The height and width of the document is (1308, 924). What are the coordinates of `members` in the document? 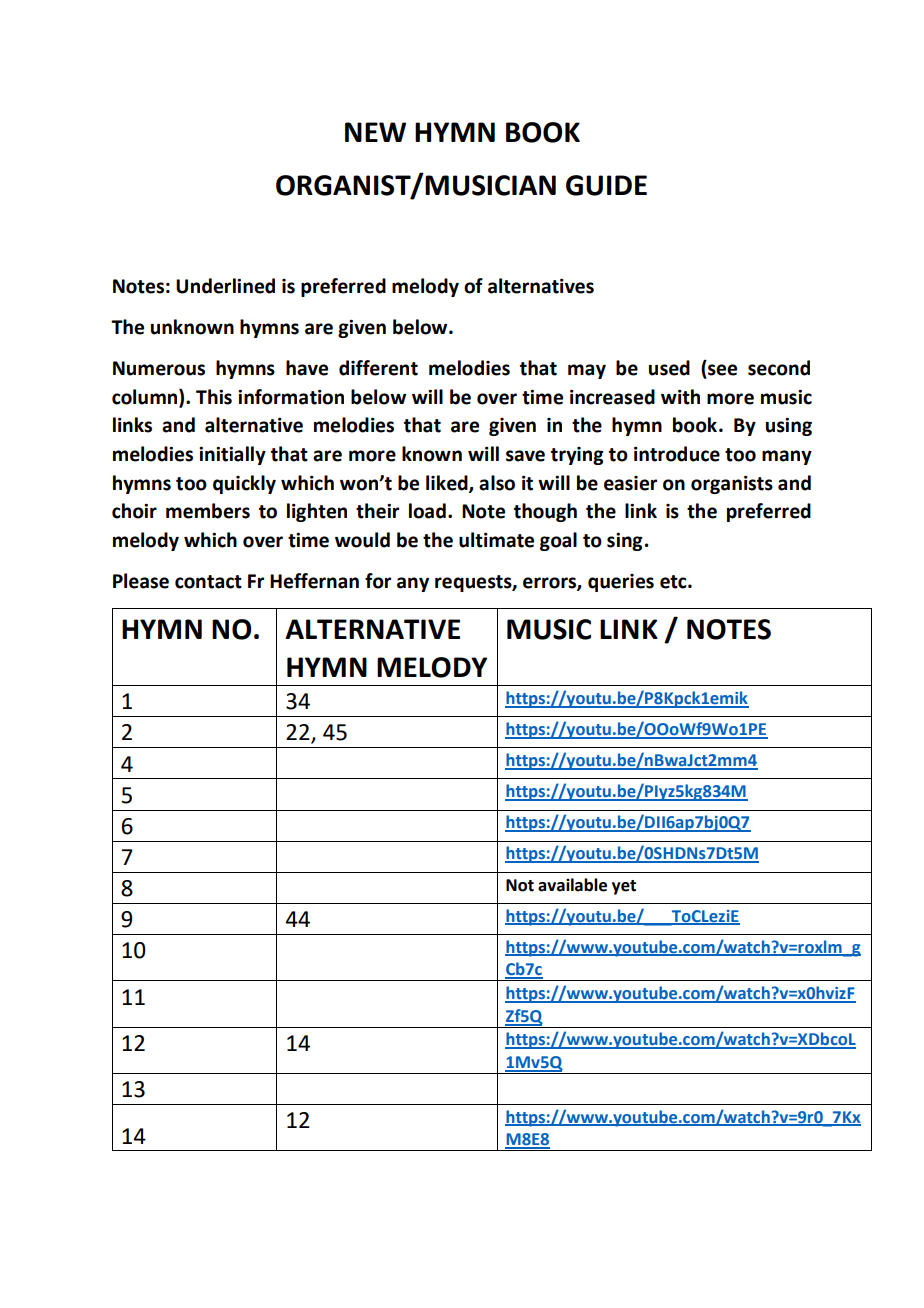 It's located at (208, 511).
